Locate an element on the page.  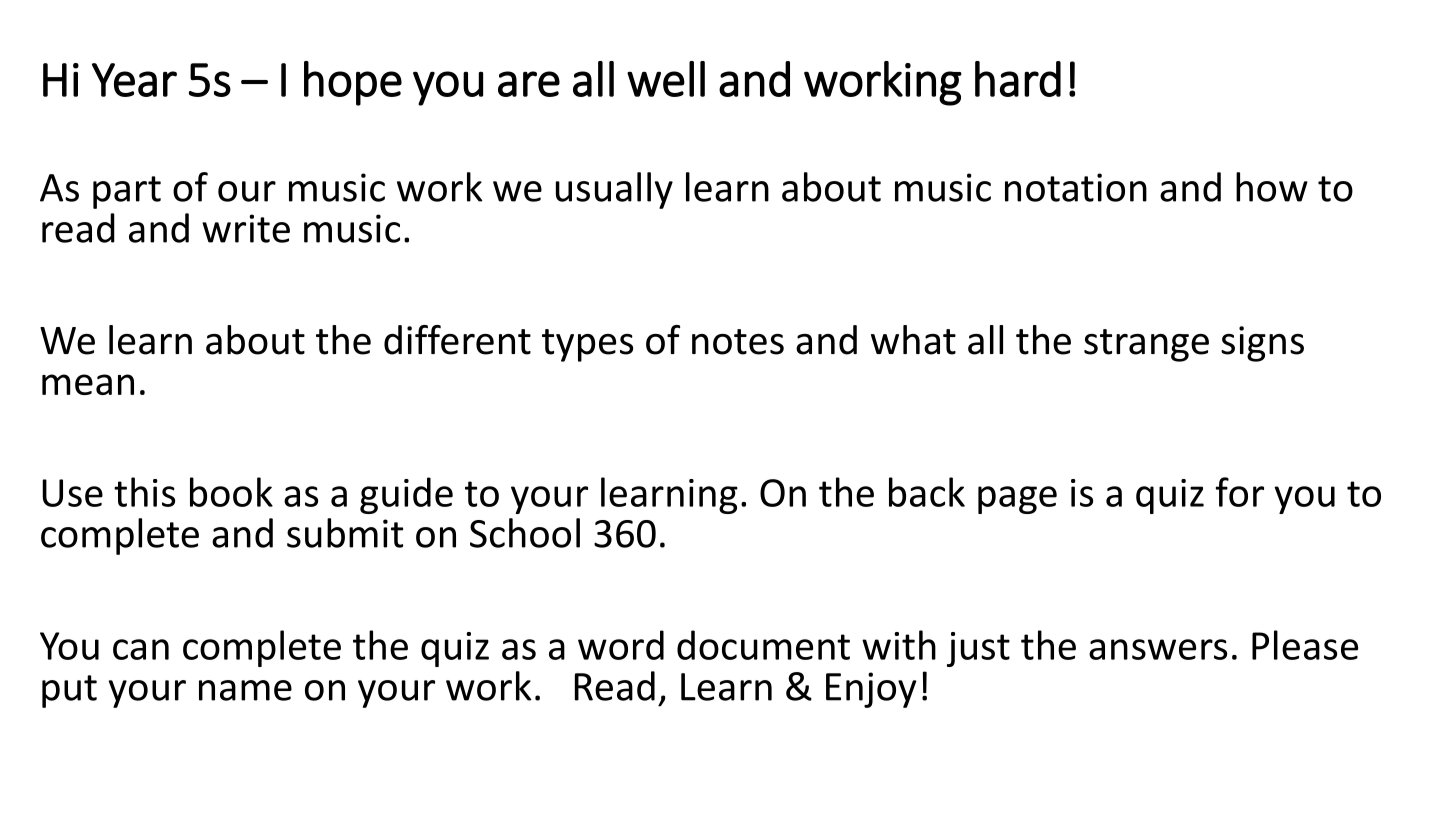
name is located at coordinates (245, 690).
